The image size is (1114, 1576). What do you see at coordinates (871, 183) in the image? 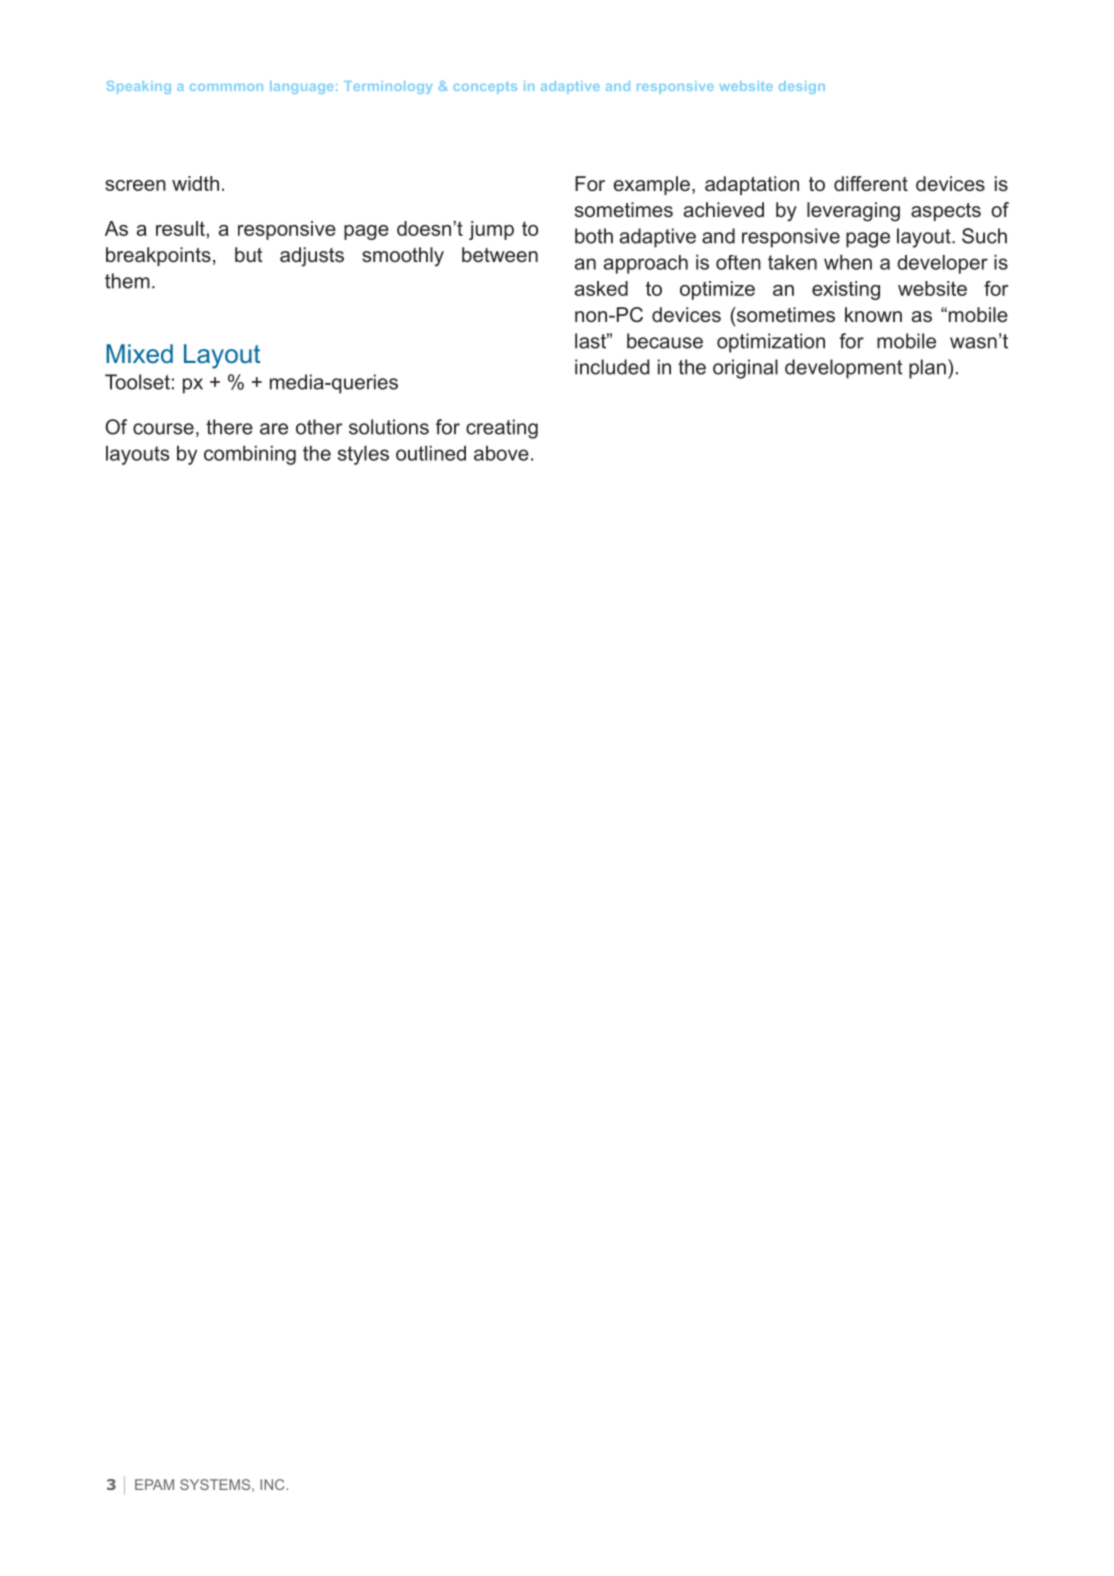
I see `different` at bounding box center [871, 183].
